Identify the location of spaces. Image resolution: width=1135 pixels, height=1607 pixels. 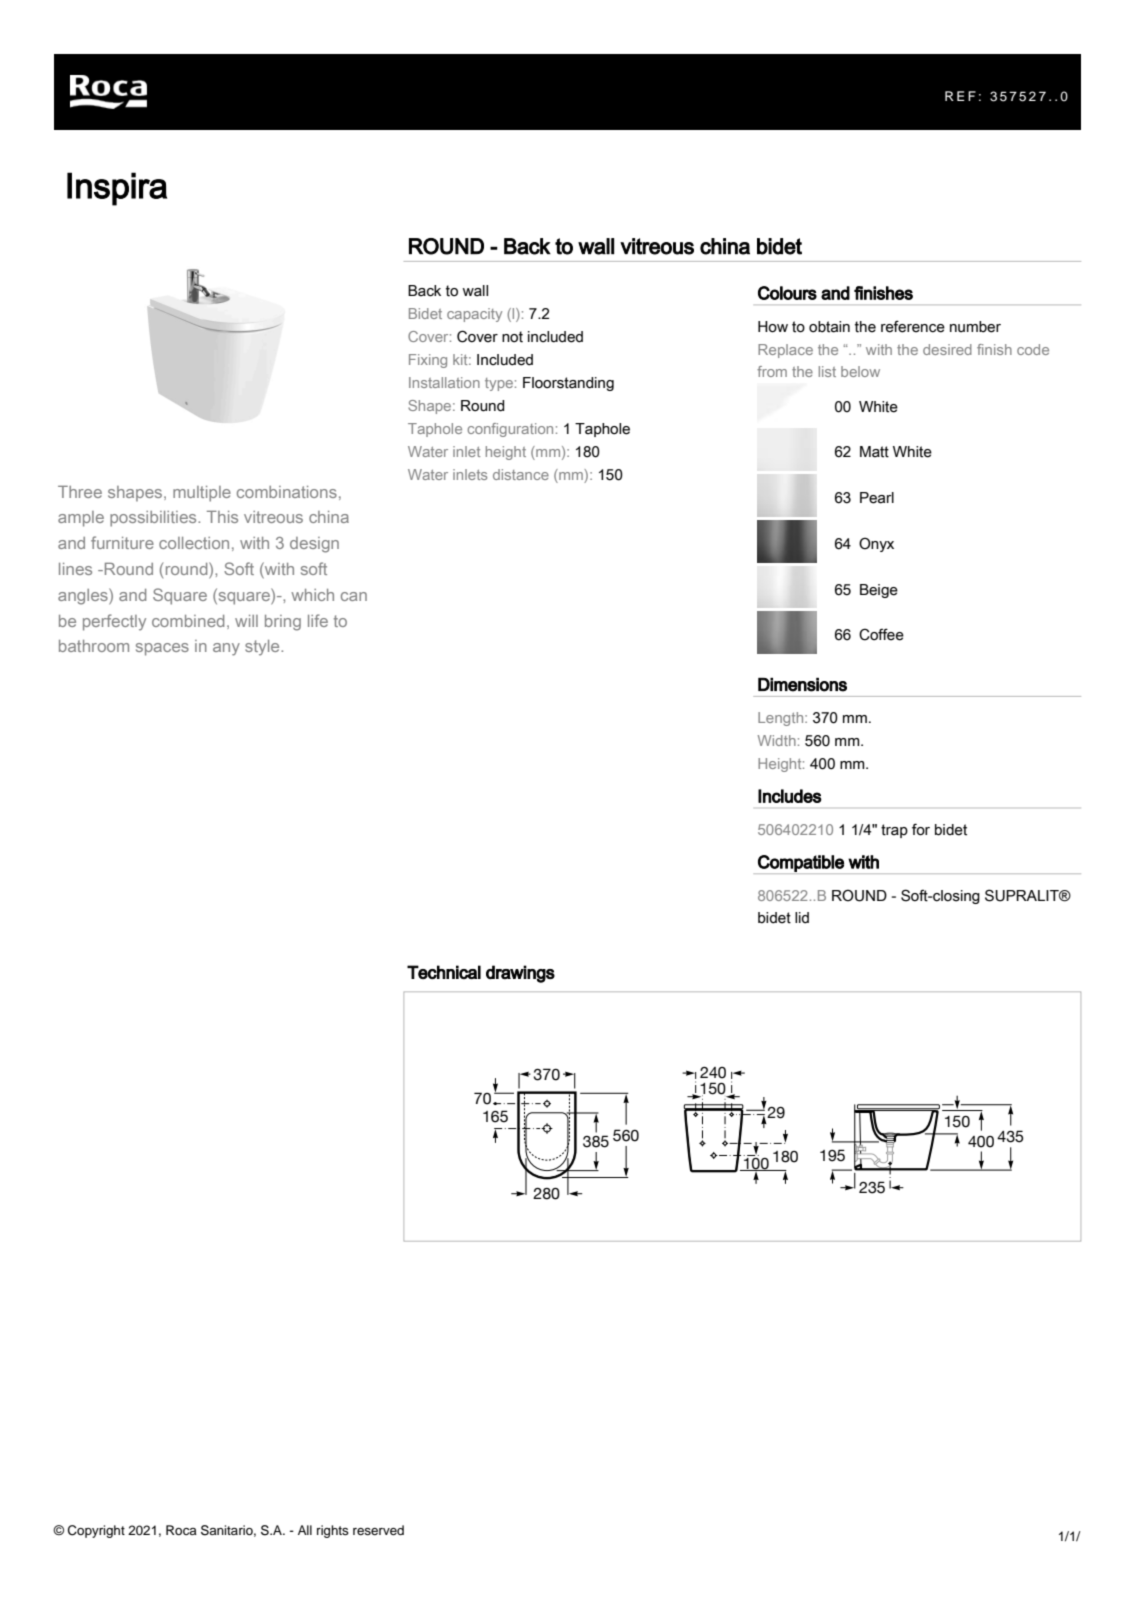
(162, 649).
